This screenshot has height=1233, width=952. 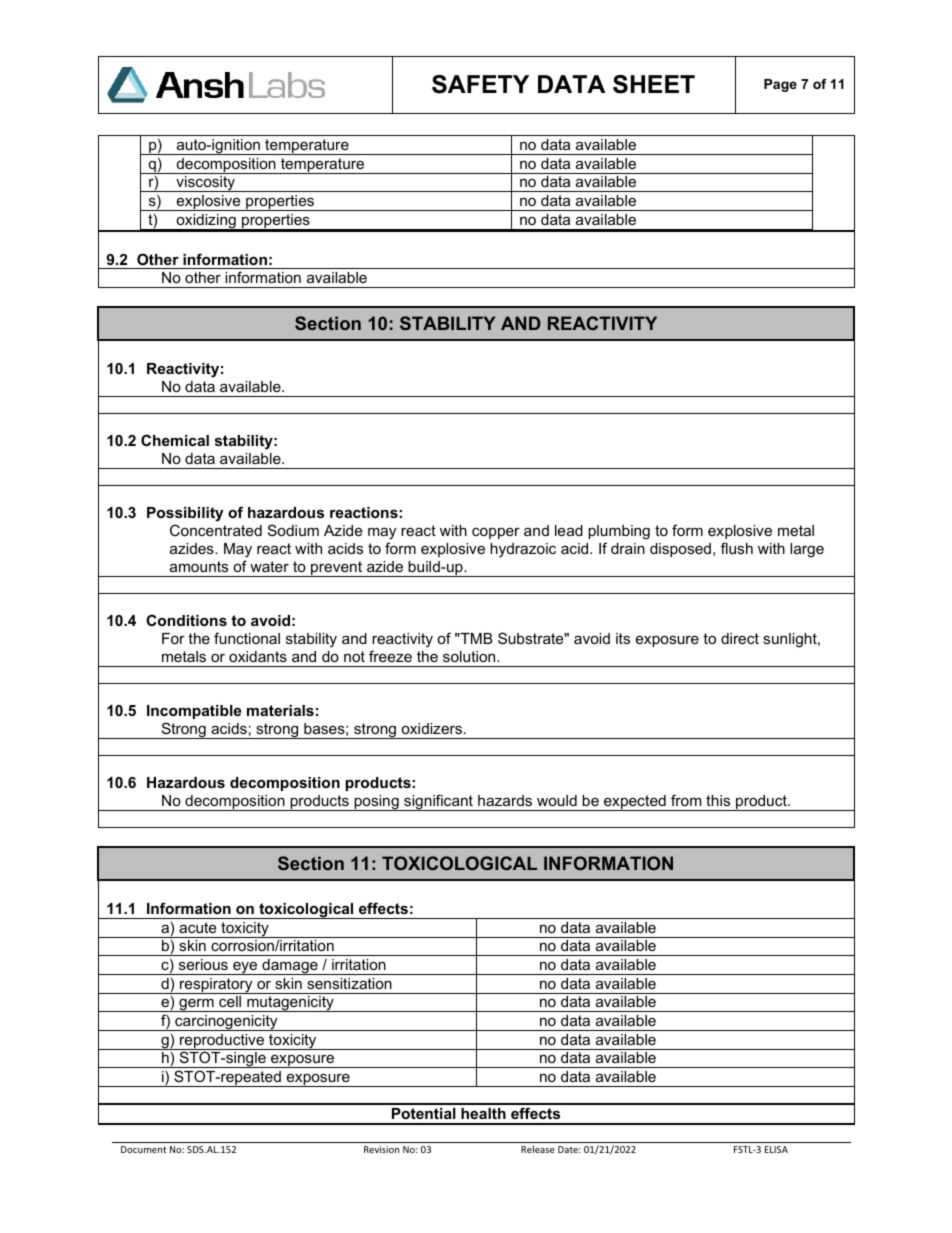 What do you see at coordinates (143, 1149) in the screenshot?
I see `Document` at bounding box center [143, 1149].
